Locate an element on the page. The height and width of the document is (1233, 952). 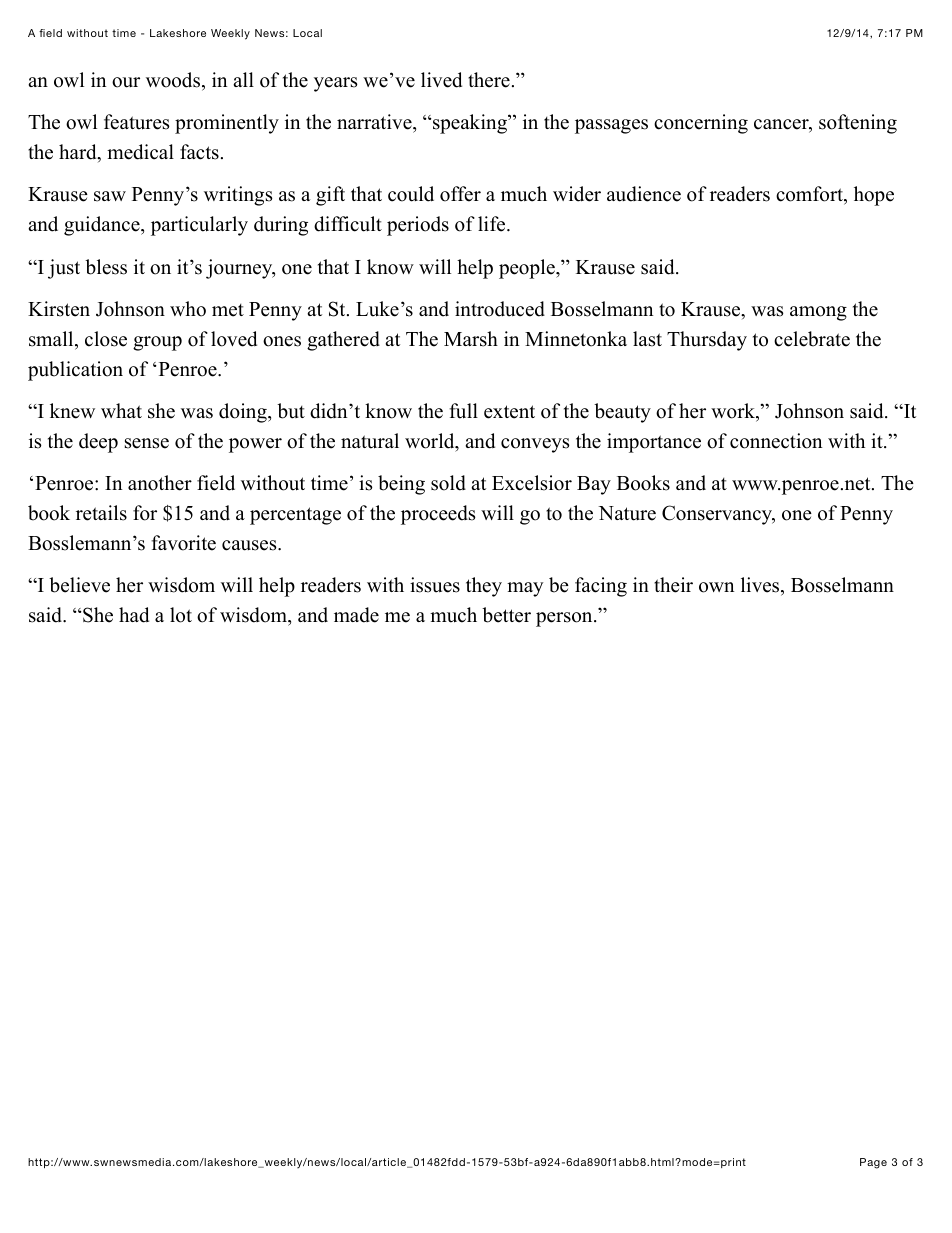
person is located at coordinates (565, 619).
